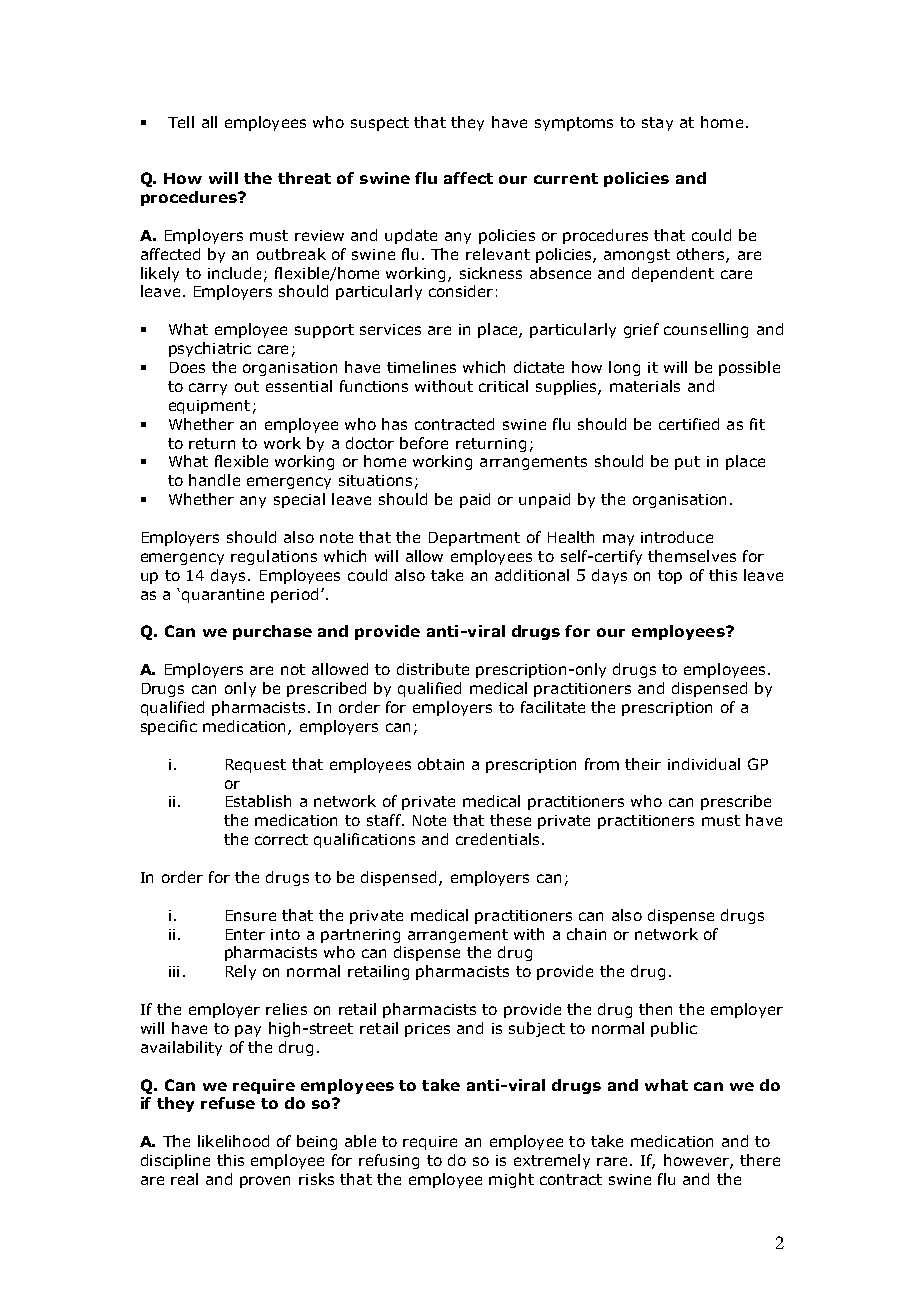 This image has width=924, height=1308. What do you see at coordinates (380, 124) in the image?
I see `suspect` at bounding box center [380, 124].
